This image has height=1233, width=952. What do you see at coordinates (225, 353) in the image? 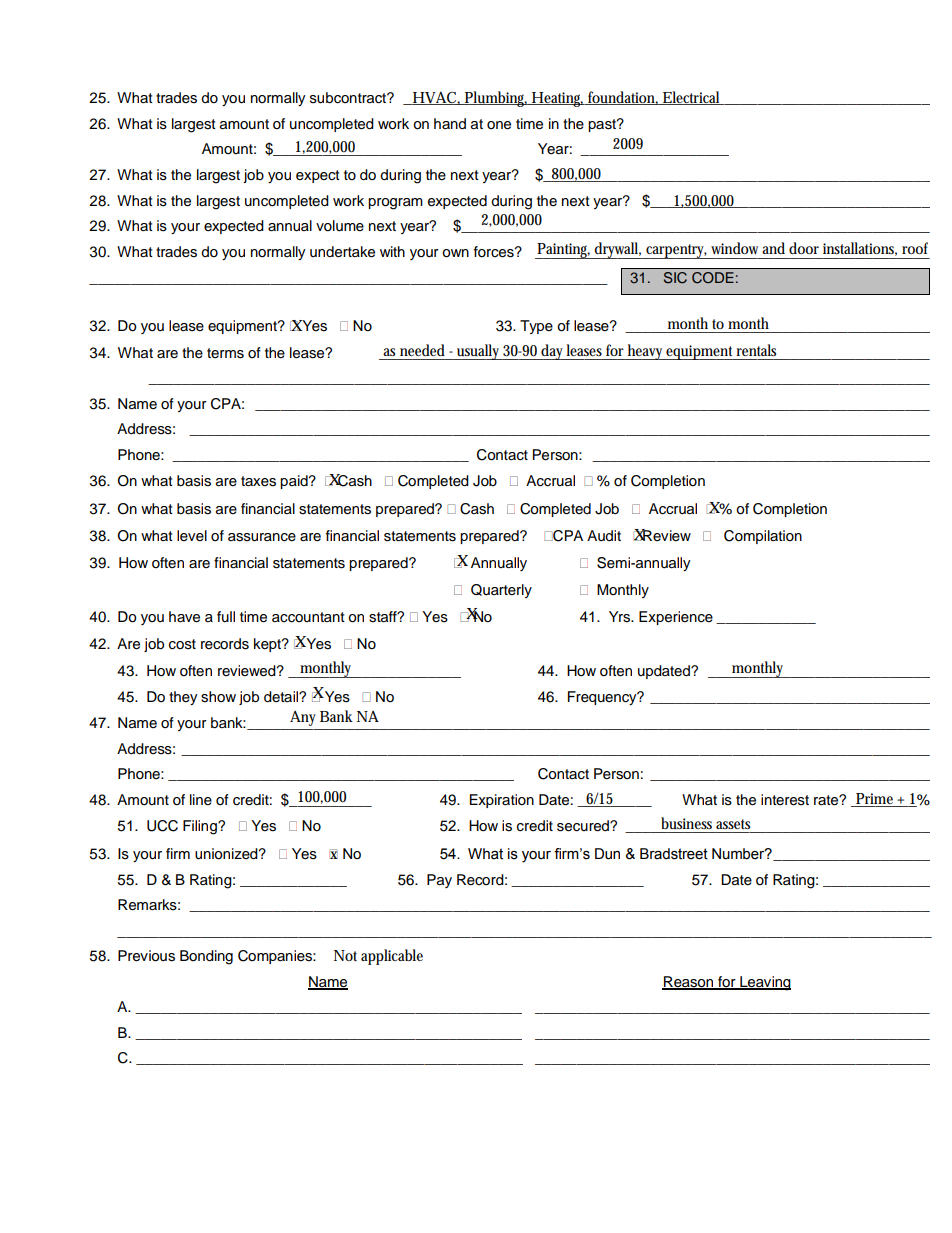
I see `terms` at bounding box center [225, 353].
